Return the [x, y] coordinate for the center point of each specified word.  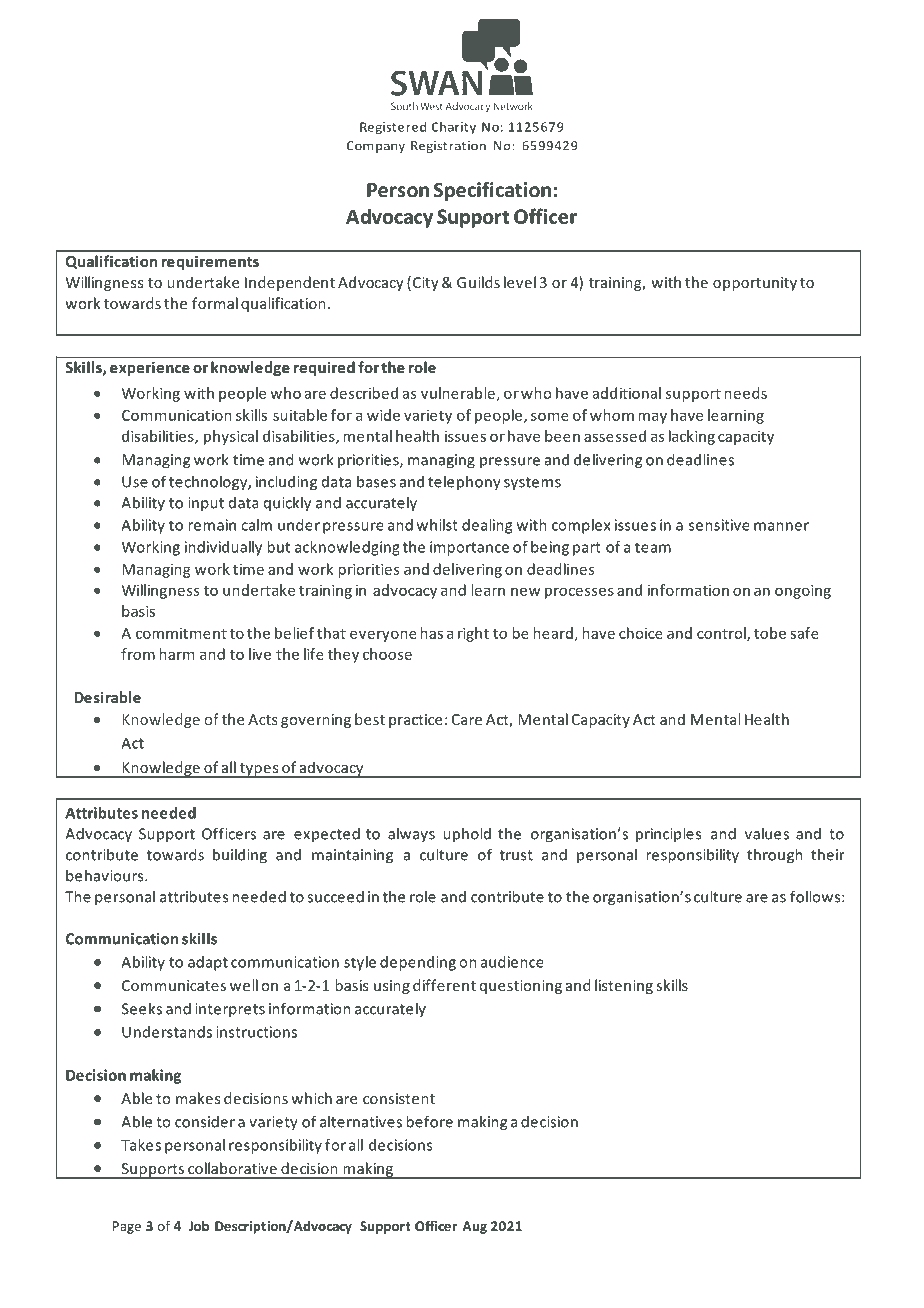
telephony [464, 483]
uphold [467, 835]
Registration [448, 146]
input [206, 504]
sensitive [719, 525]
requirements [210, 262]
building [240, 856]
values [767, 833]
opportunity [755, 284]
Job [199, 1226]
